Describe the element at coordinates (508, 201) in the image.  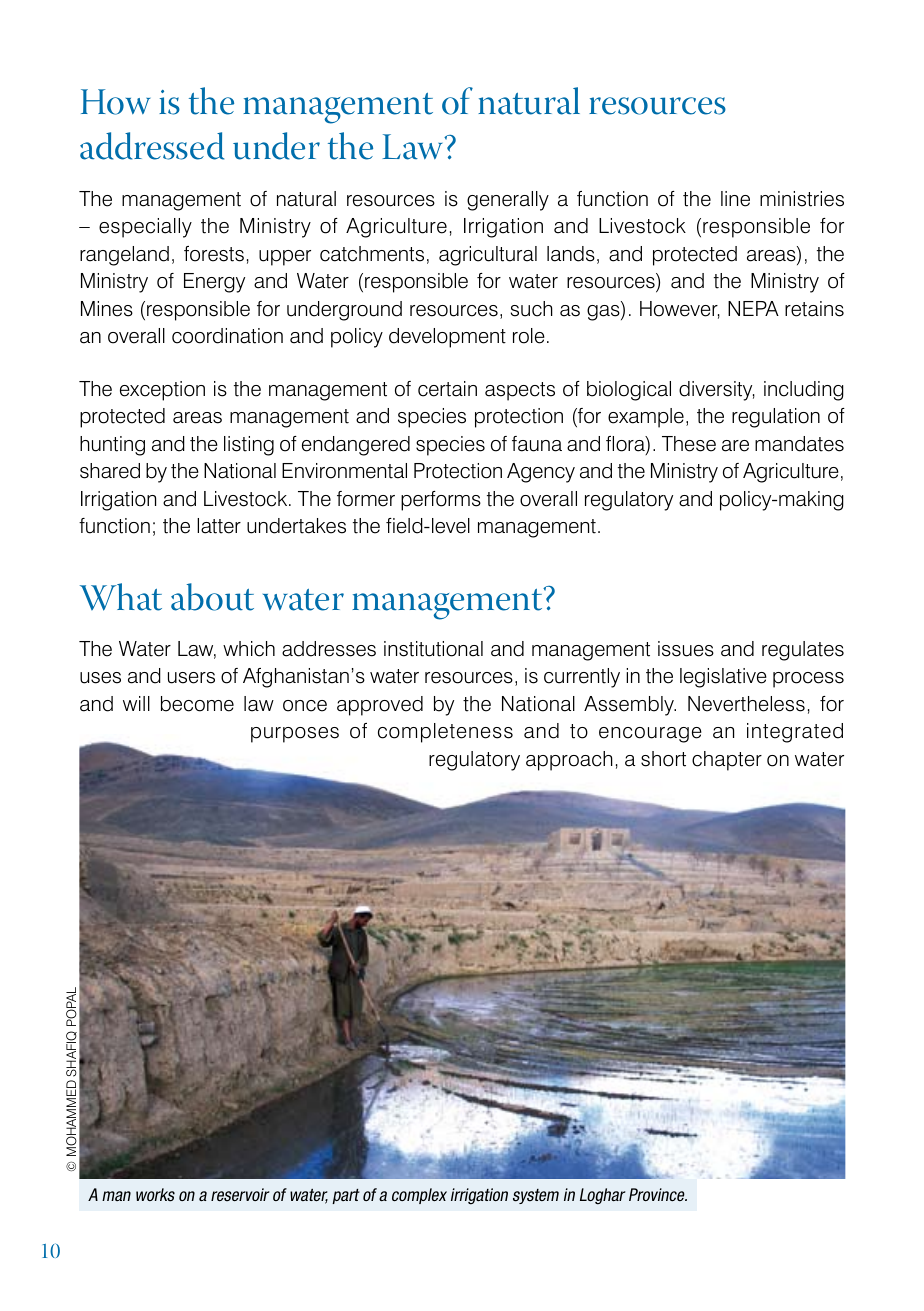
I see `generally` at that location.
